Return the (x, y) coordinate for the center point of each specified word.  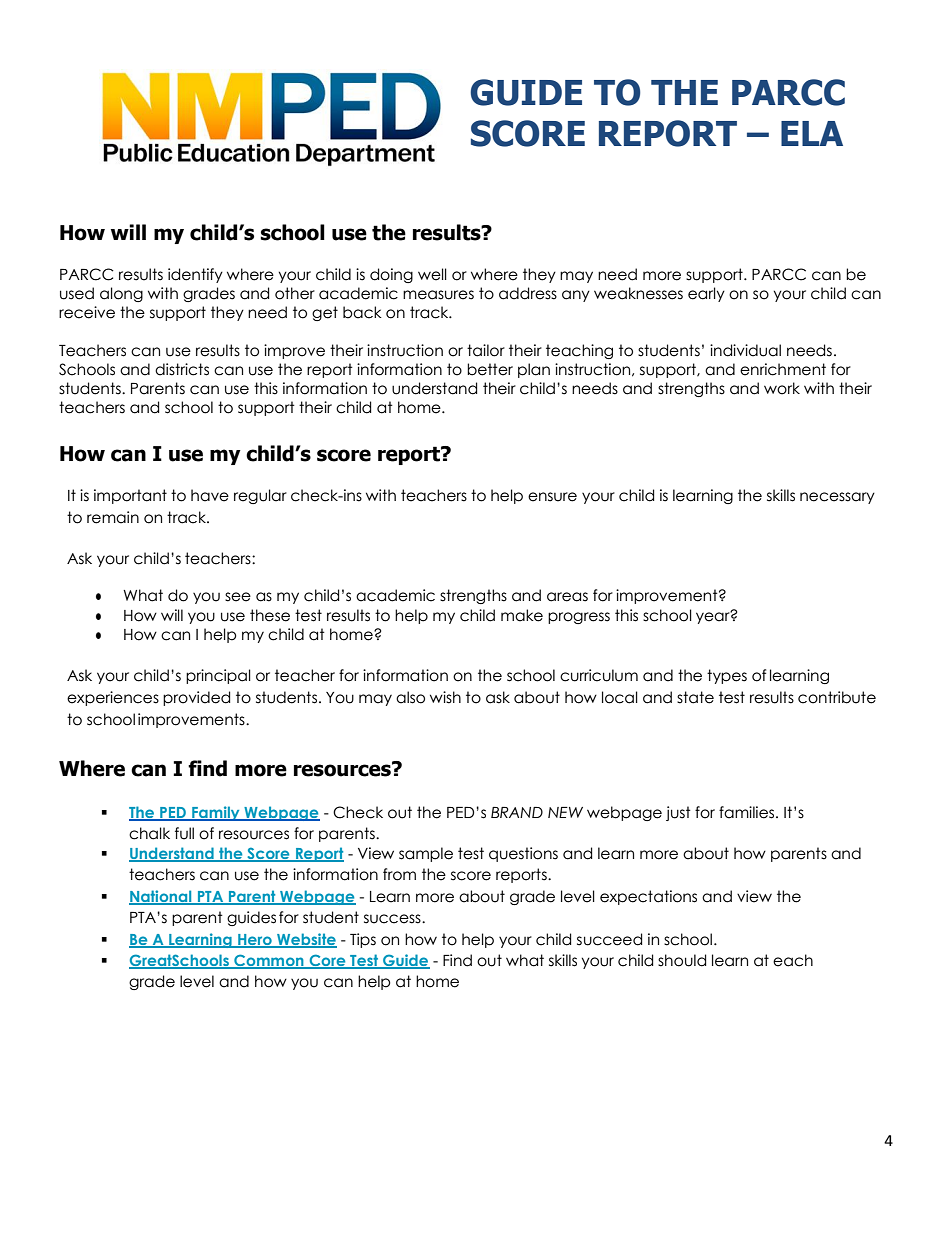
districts (182, 369)
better (490, 369)
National (161, 897)
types (727, 676)
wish (445, 697)
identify (195, 275)
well (432, 274)
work (782, 388)
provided (196, 698)
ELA (812, 133)
